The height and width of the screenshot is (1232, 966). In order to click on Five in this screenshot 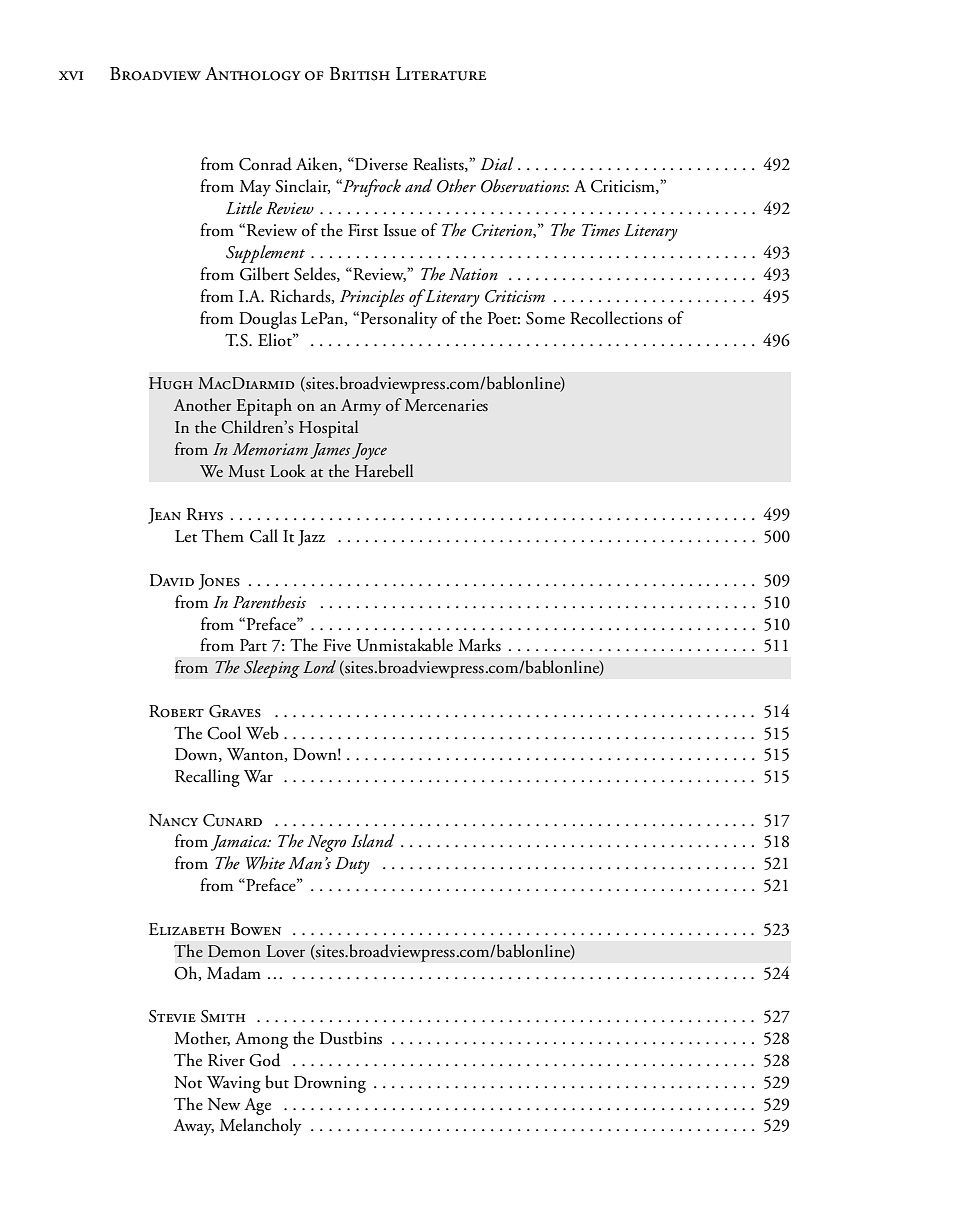, I will do `click(337, 645)`.
